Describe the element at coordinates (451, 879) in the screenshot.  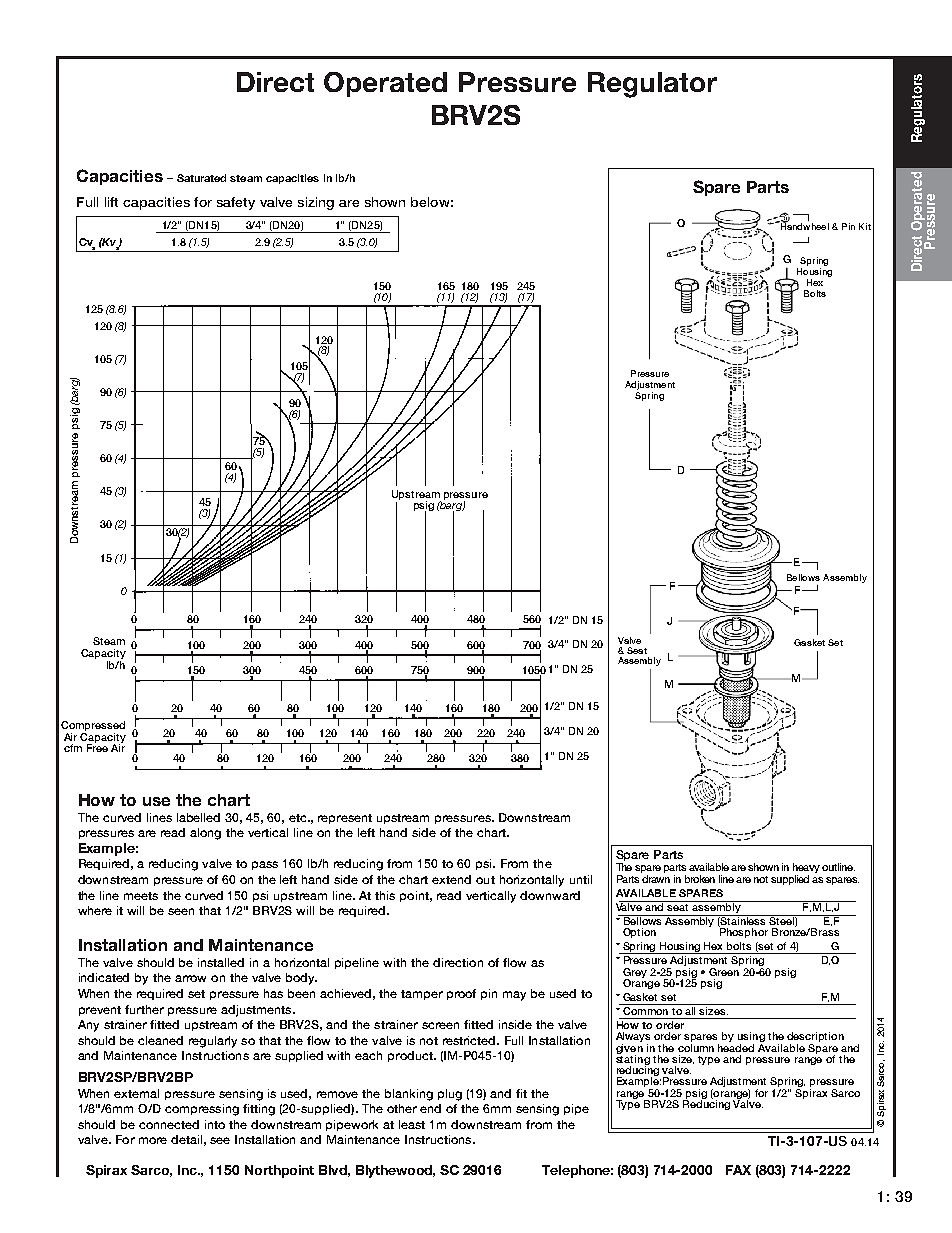
I see `extend` at that location.
